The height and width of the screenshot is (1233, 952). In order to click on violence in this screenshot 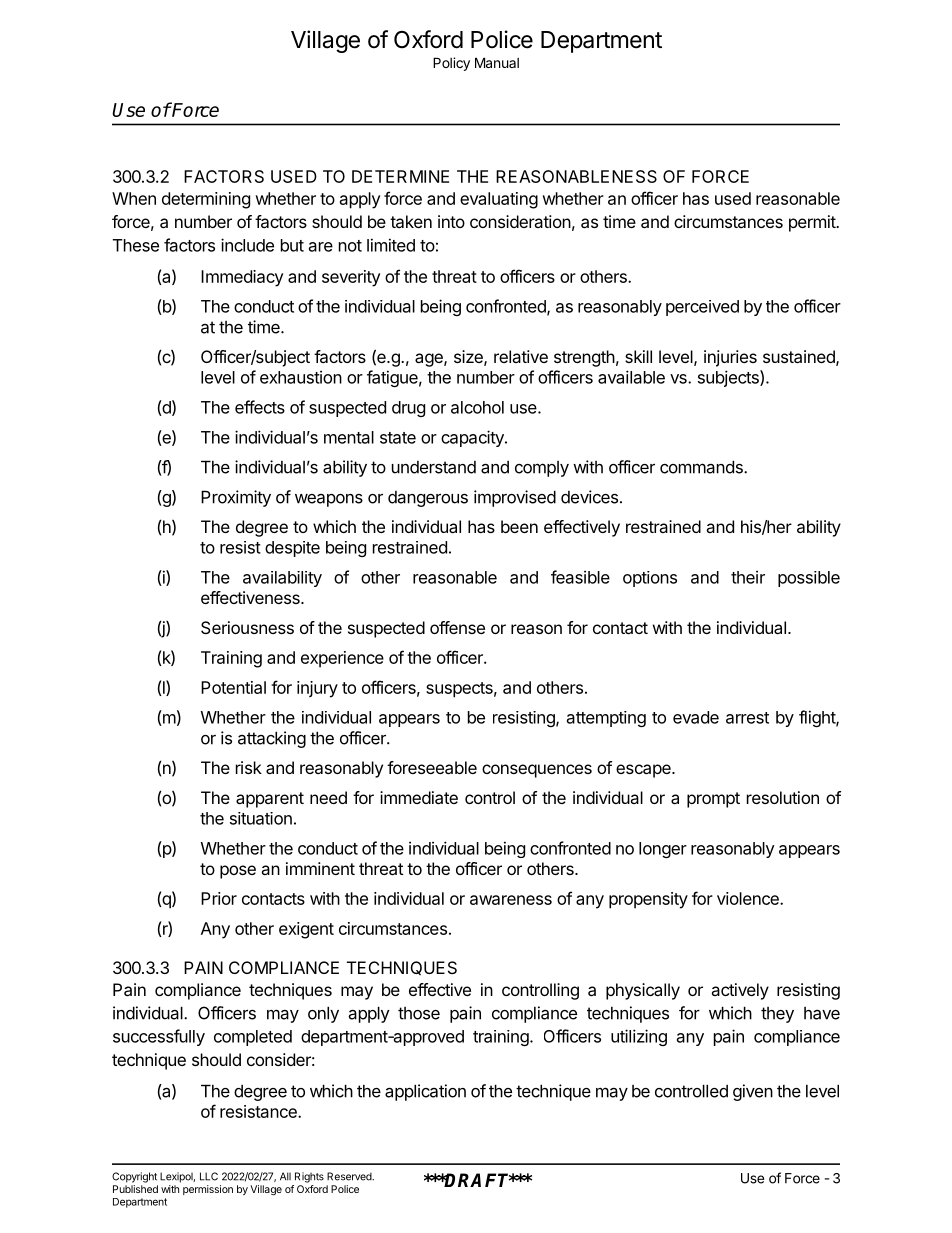, I will do `click(749, 898)`.
